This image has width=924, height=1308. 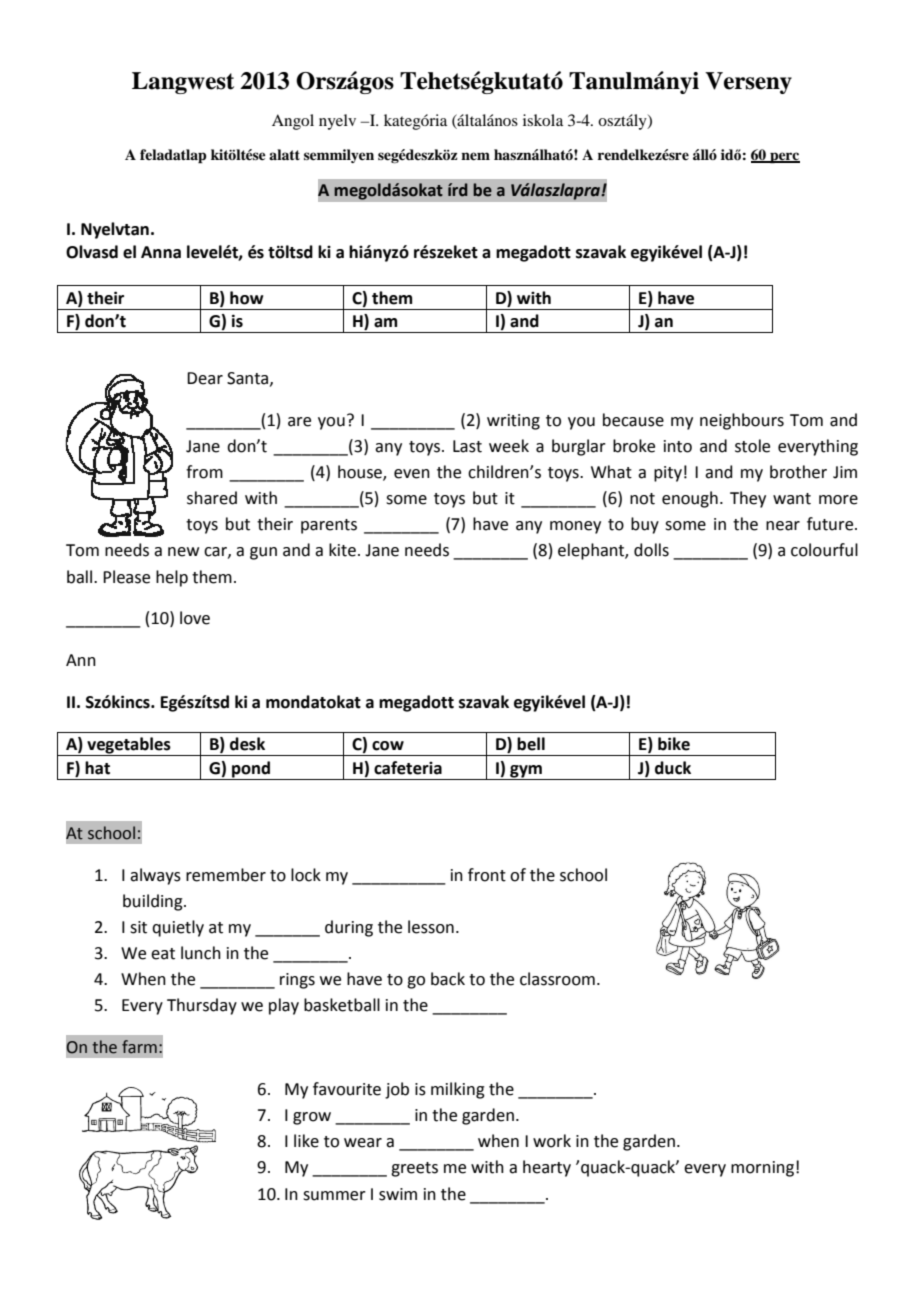 What do you see at coordinates (531, 744) in the image?
I see `bell` at bounding box center [531, 744].
